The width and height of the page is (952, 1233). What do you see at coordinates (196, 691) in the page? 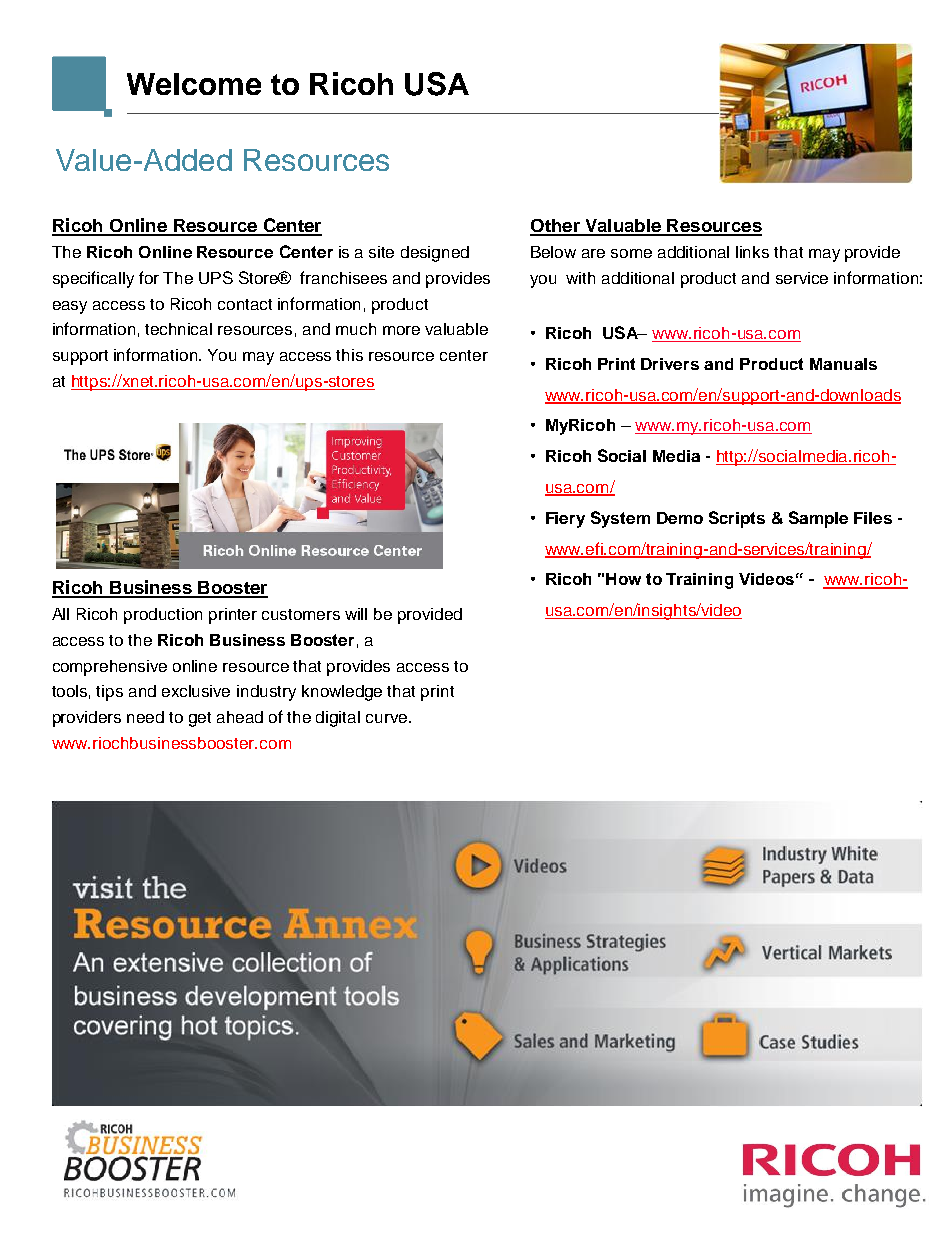
I see `exclusive` at bounding box center [196, 691].
